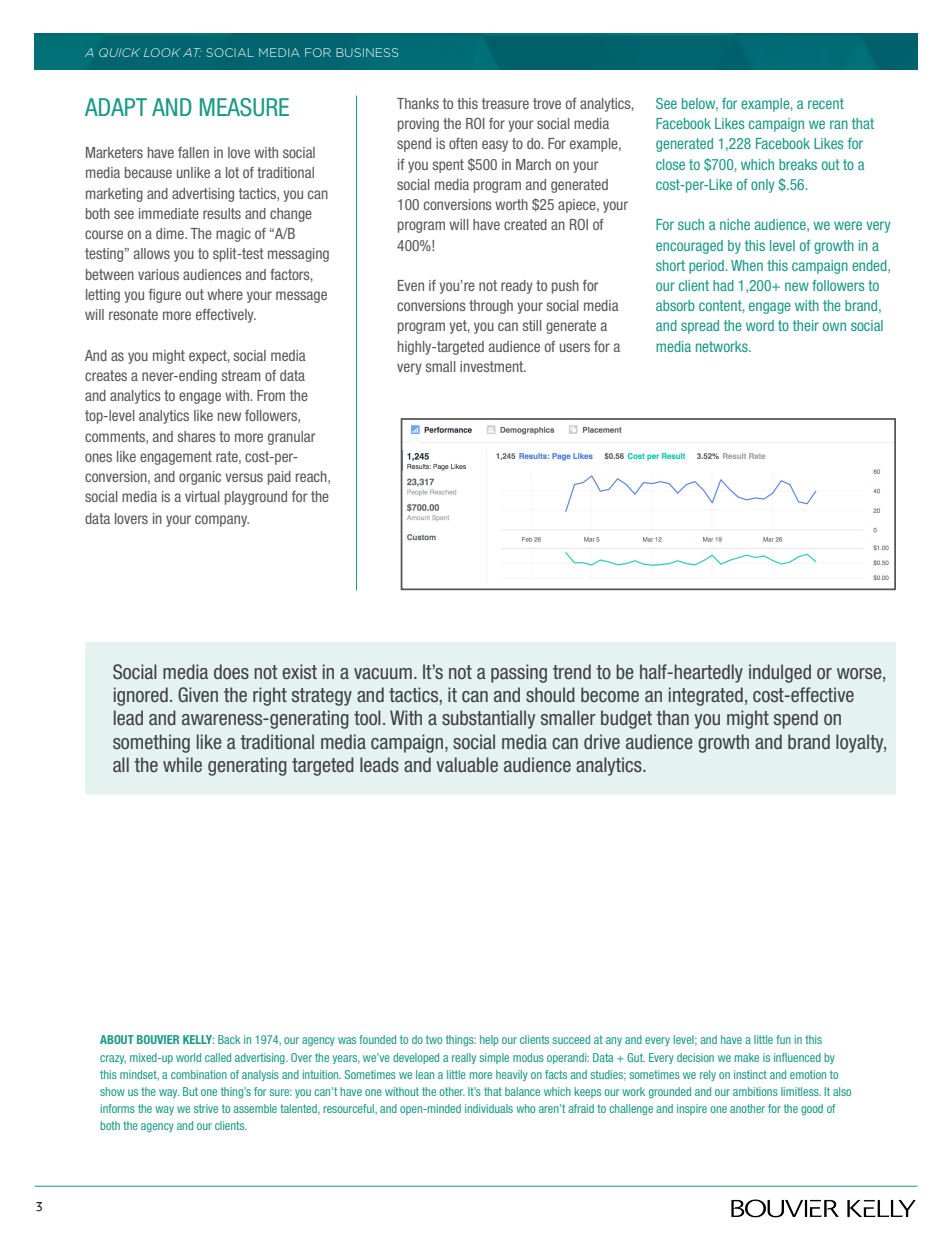 Image resolution: width=952 pixels, height=1233 pixels. What do you see at coordinates (182, 764) in the screenshot?
I see `while` at bounding box center [182, 764].
